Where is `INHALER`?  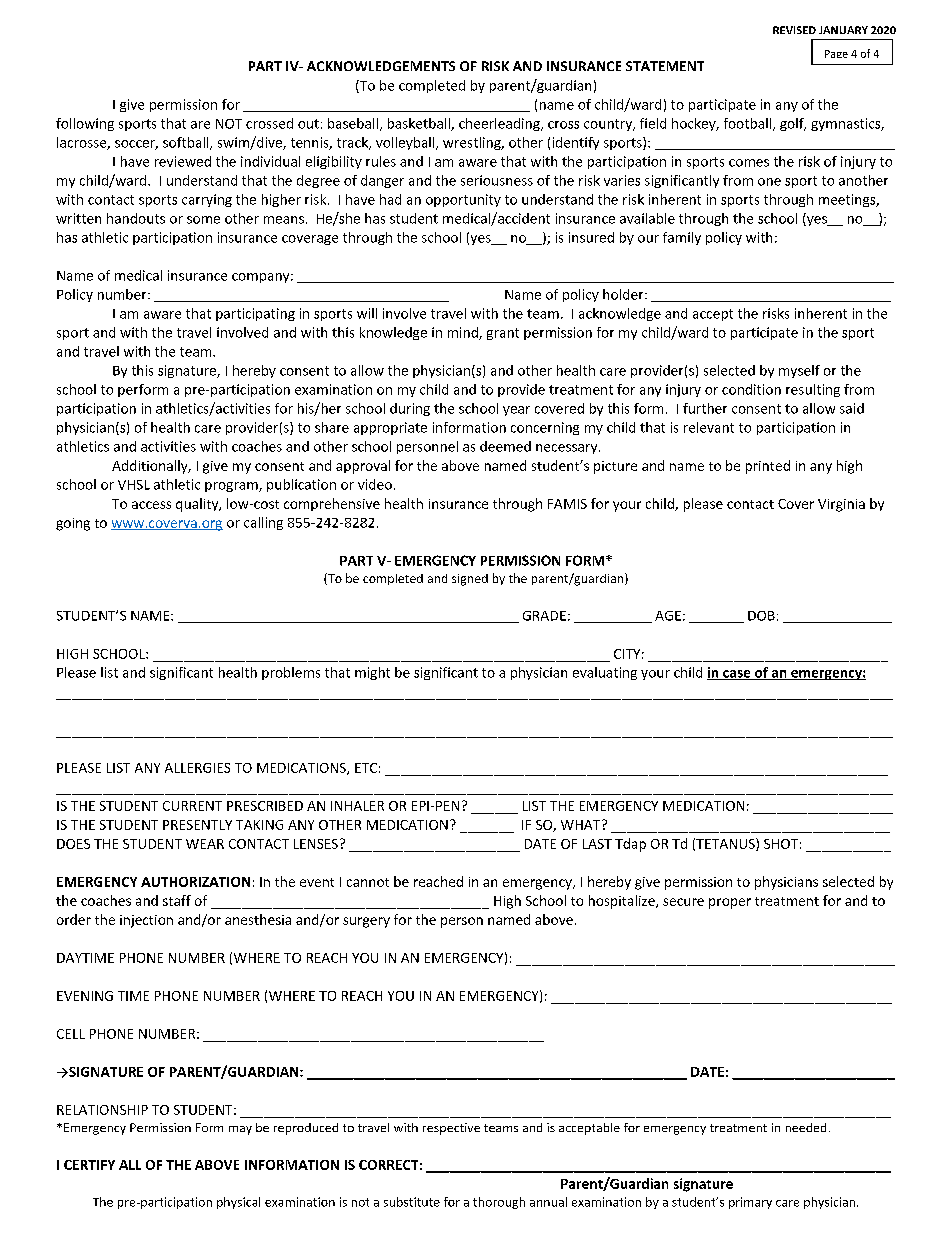 INHALER is located at coordinates (357, 806).
